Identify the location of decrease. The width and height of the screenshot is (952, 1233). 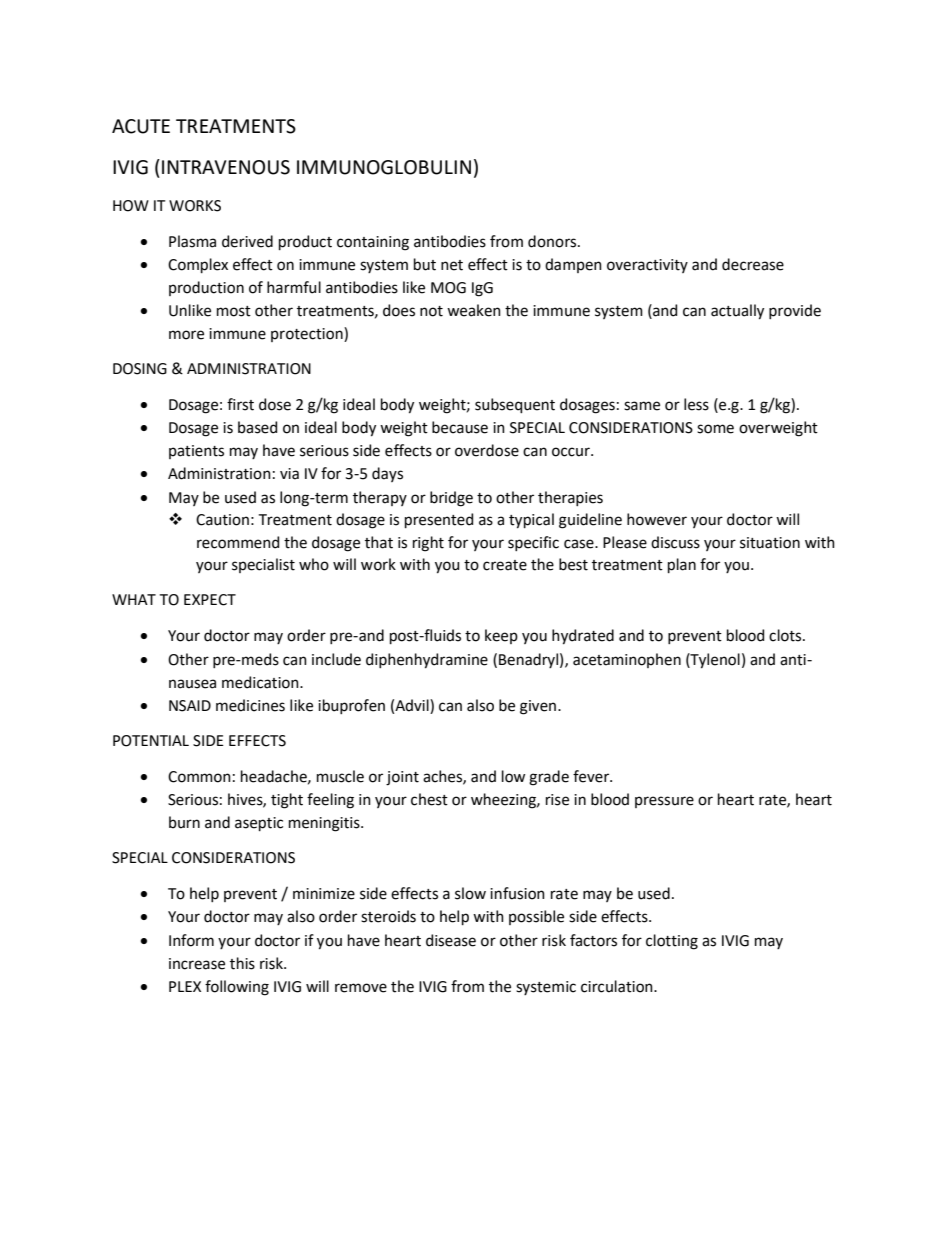
(753, 264).
